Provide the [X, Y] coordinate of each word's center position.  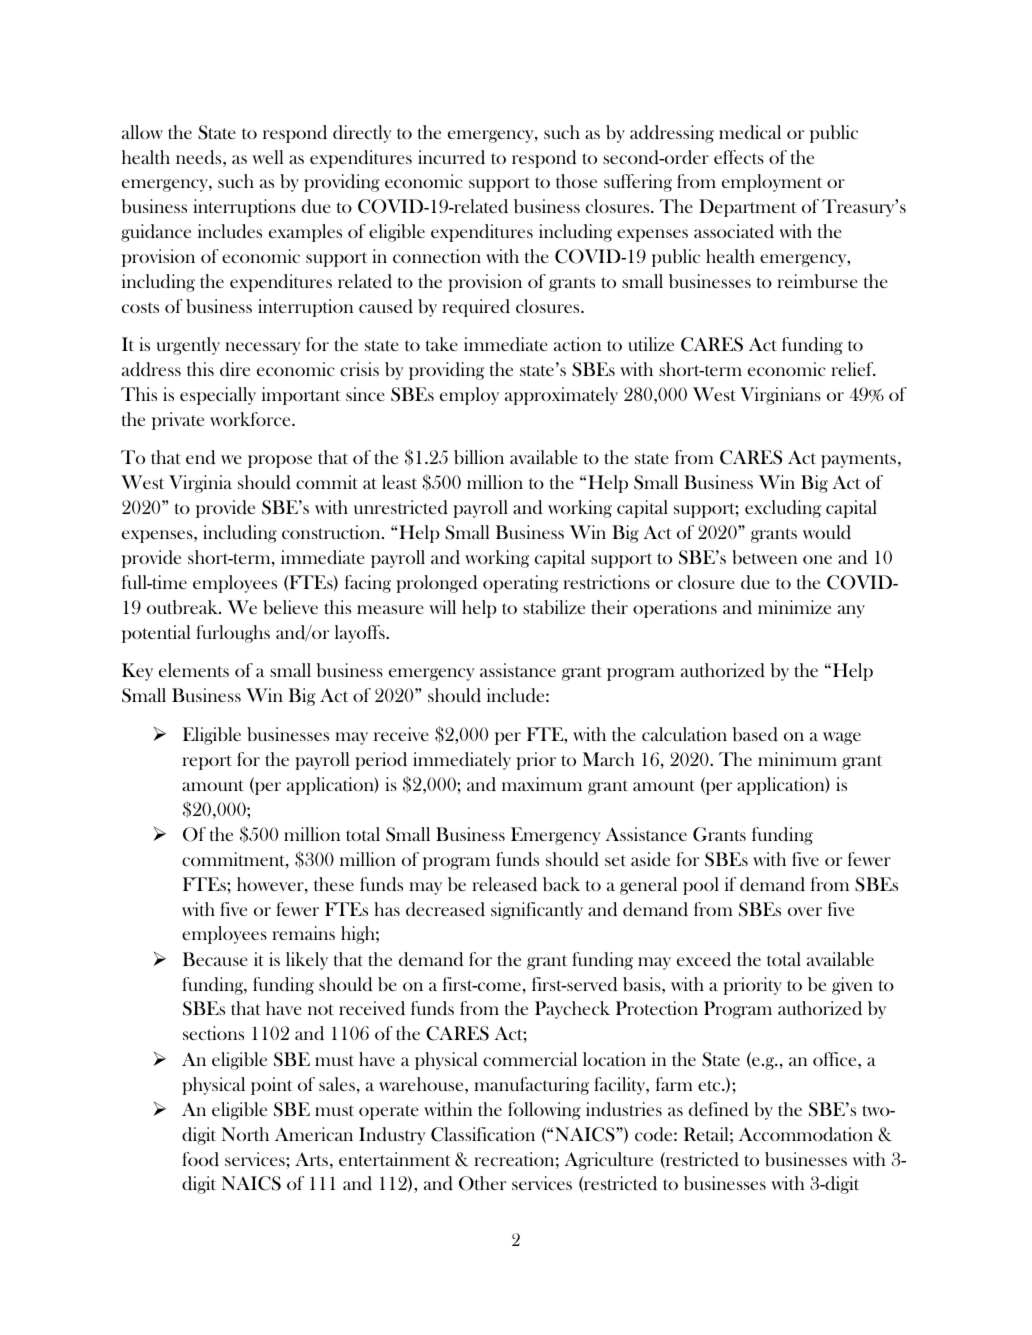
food [200, 1159]
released [504, 884]
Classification [483, 1134]
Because [215, 959]
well [267, 157]
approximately [561, 396]
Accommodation [806, 1134]
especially [218, 396]
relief [853, 369]
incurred [451, 157]
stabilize [554, 607]
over [805, 911]
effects [739, 157]
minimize [794, 607]
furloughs [233, 634]
